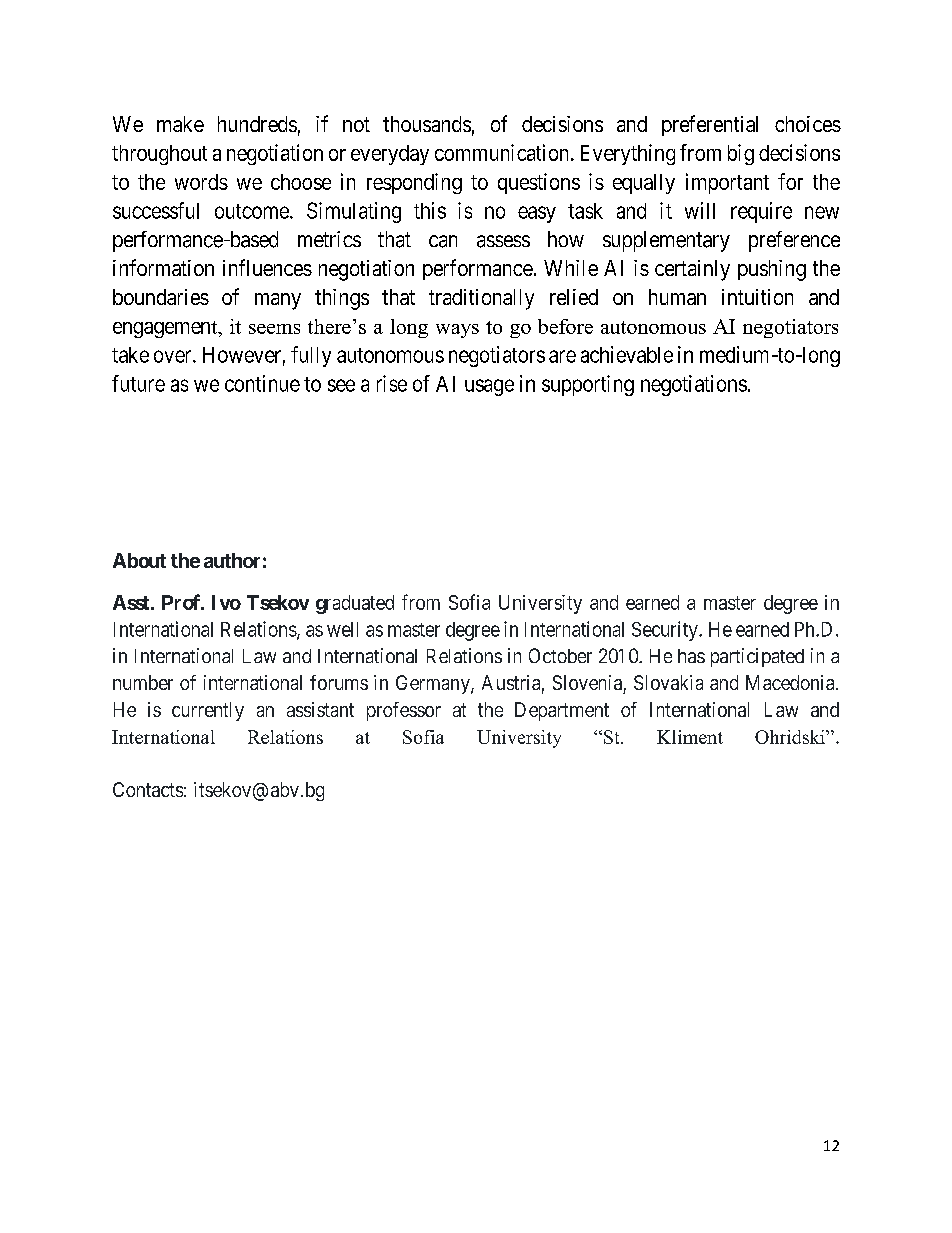 This screenshot has width=952, height=1233. What do you see at coordinates (489, 387) in the screenshot?
I see `usage` at bounding box center [489, 387].
